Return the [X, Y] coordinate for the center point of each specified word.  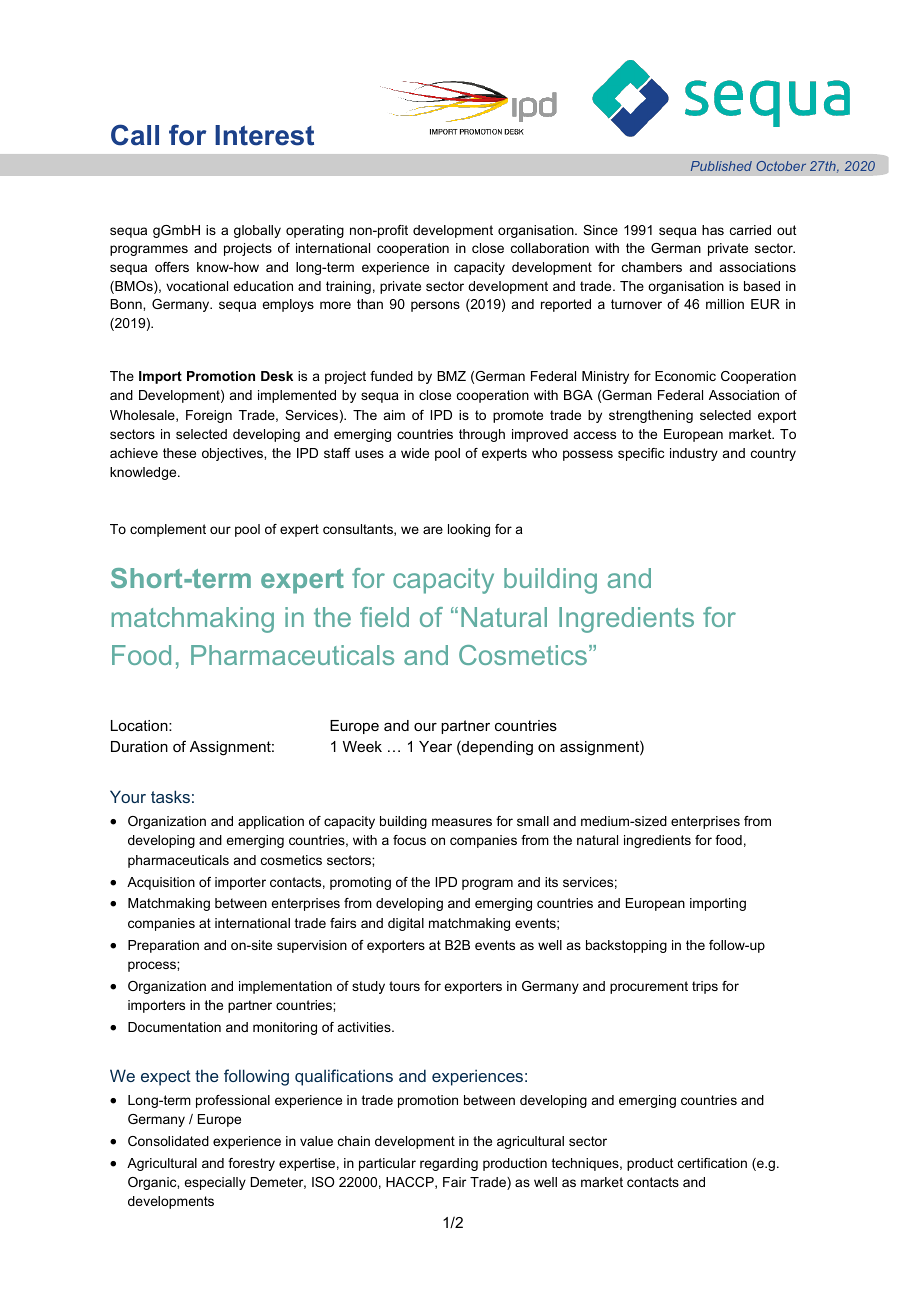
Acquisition [161, 883]
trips [705, 987]
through [482, 435]
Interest [264, 135]
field [384, 617]
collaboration [550, 248]
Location [140, 725]
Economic [685, 376]
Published [721, 166]
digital [406, 924]
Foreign [209, 416]
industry [694, 454]
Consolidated [168, 1141]
